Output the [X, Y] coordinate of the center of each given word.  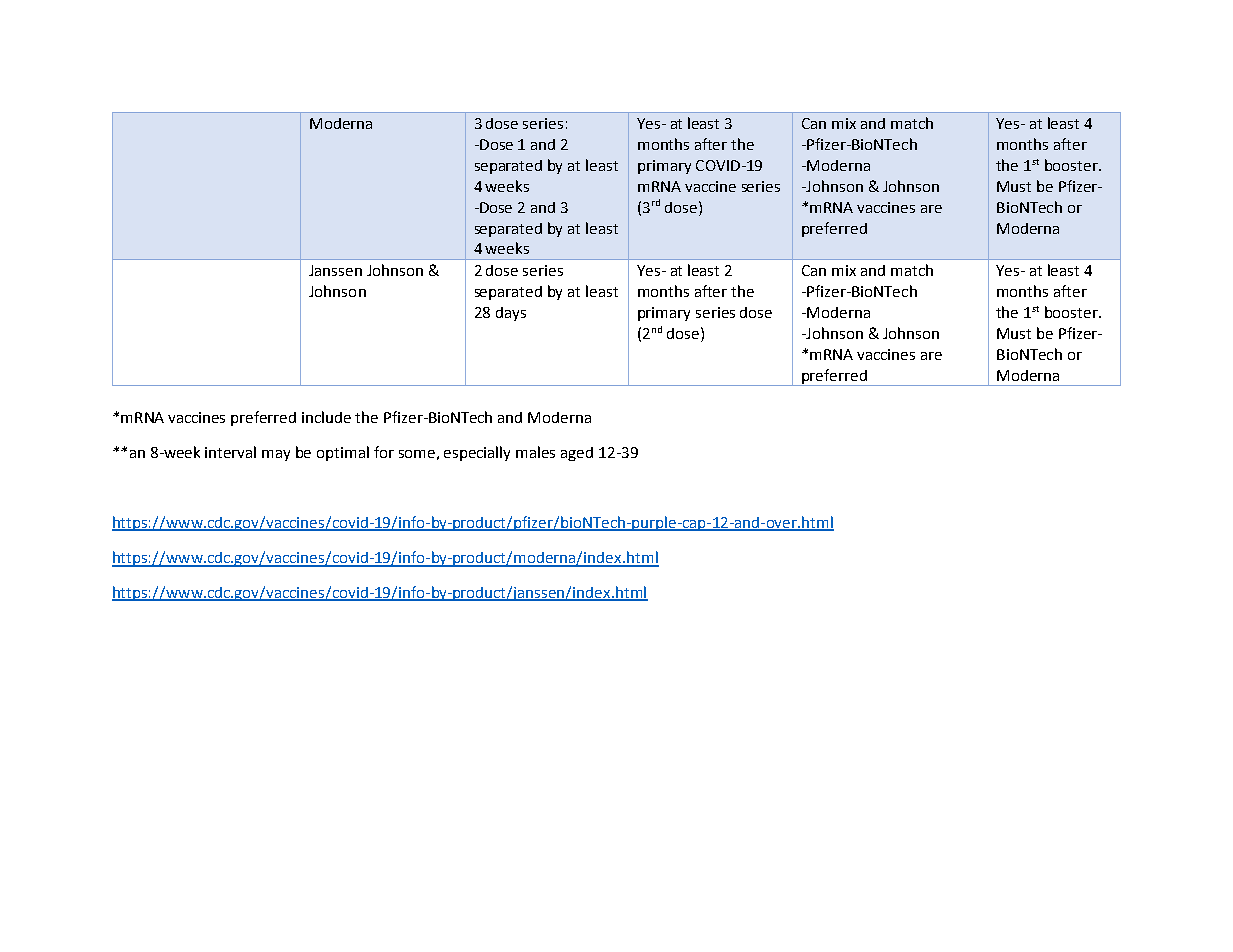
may [276, 455]
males [535, 452]
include [326, 417]
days [511, 314]
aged [577, 454]
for [384, 452]
